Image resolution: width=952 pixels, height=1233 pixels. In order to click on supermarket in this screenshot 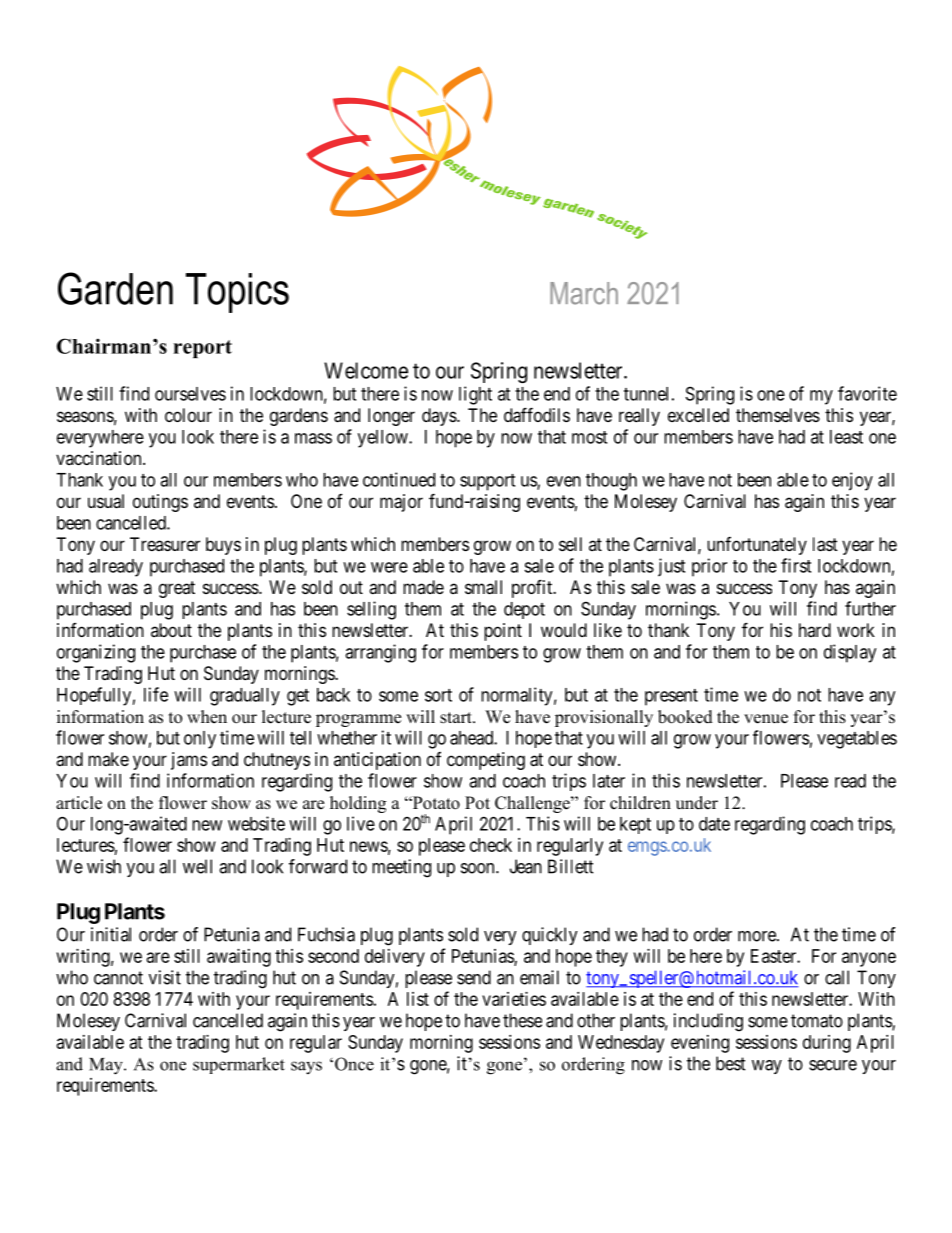, I will do `click(239, 1065)`.
